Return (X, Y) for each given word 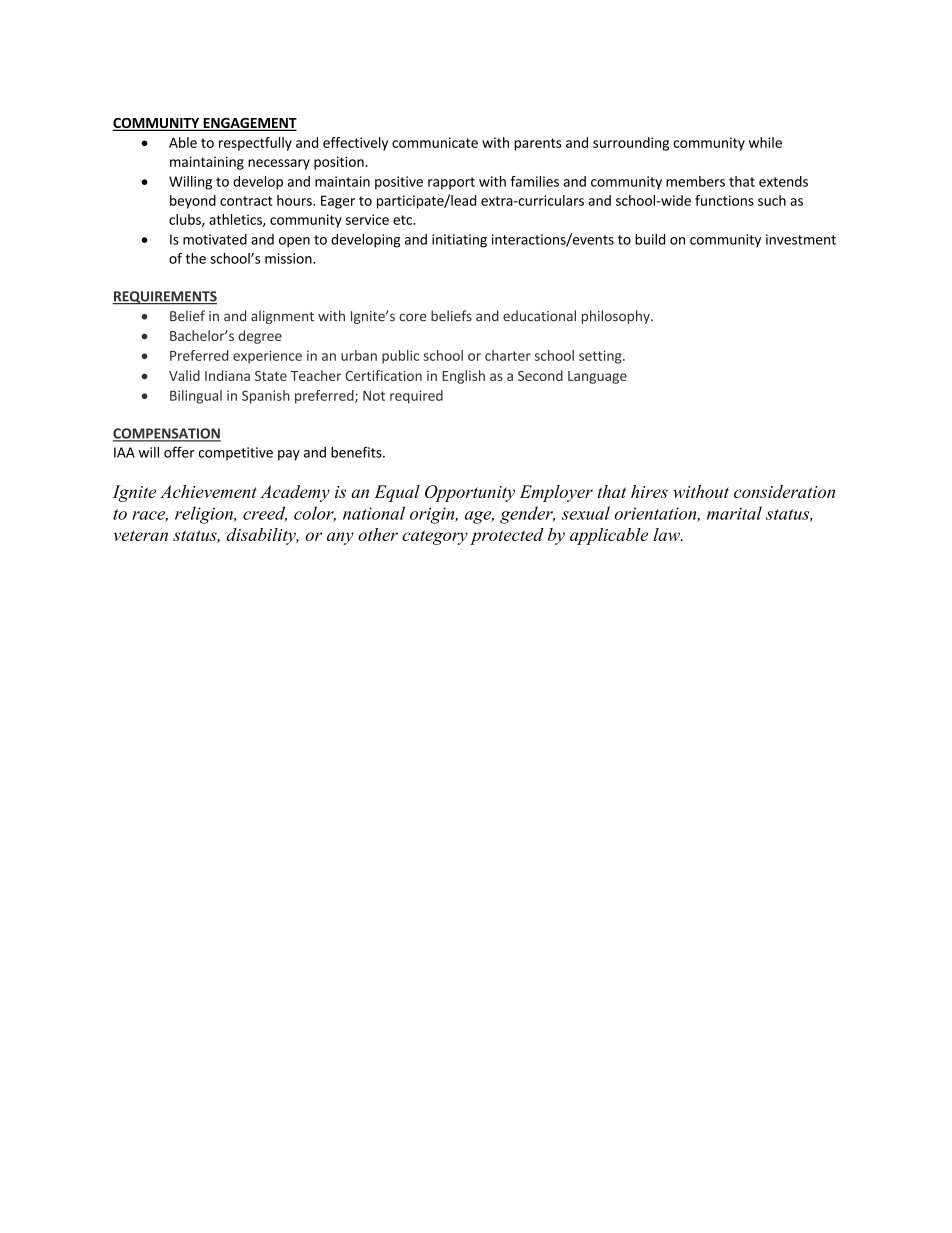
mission (289, 258)
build (650, 239)
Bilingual (196, 397)
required (416, 397)
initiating (459, 241)
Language (597, 377)
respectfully (255, 144)
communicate (435, 142)
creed (265, 514)
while (765, 142)
